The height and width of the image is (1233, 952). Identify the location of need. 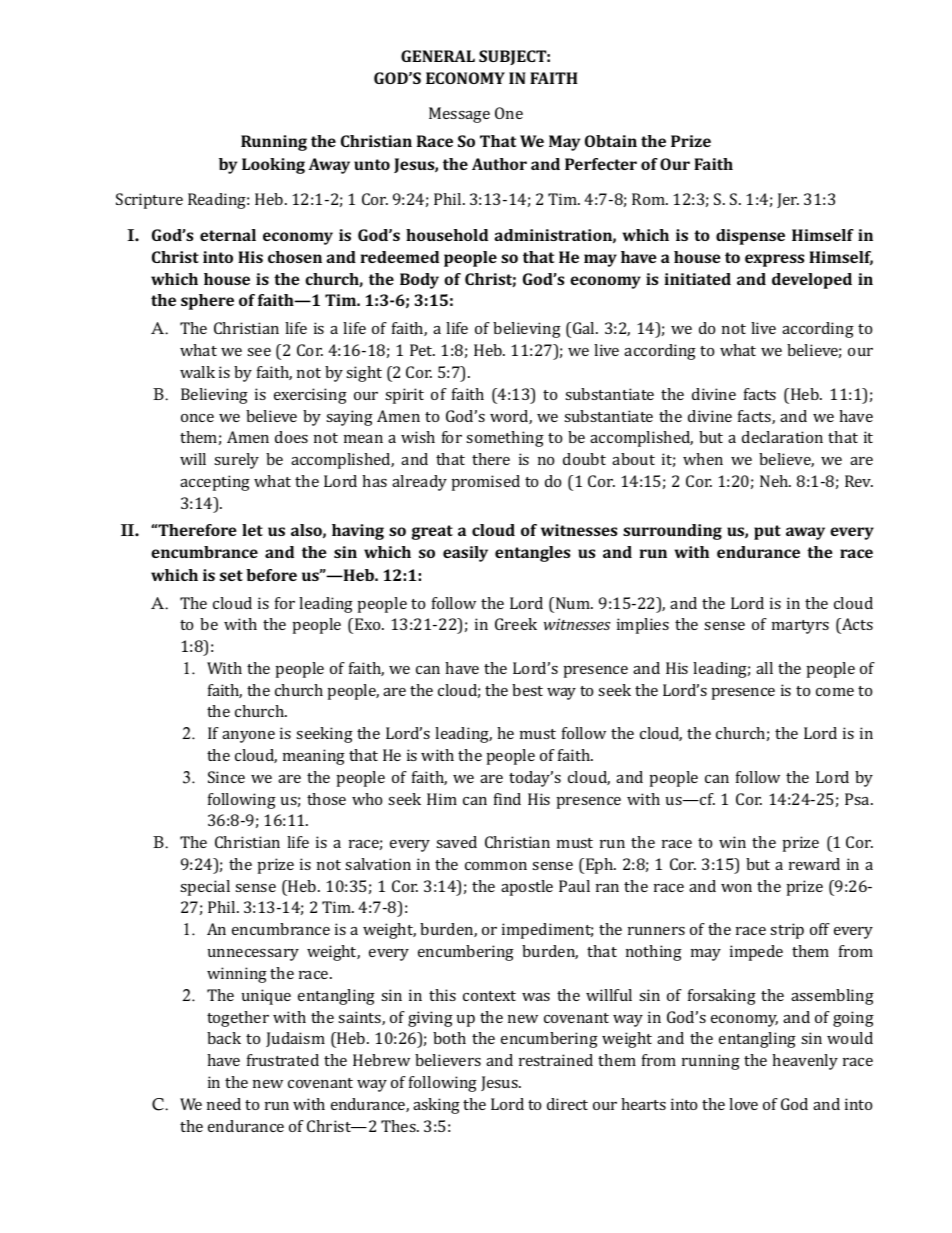
(224, 1104).
